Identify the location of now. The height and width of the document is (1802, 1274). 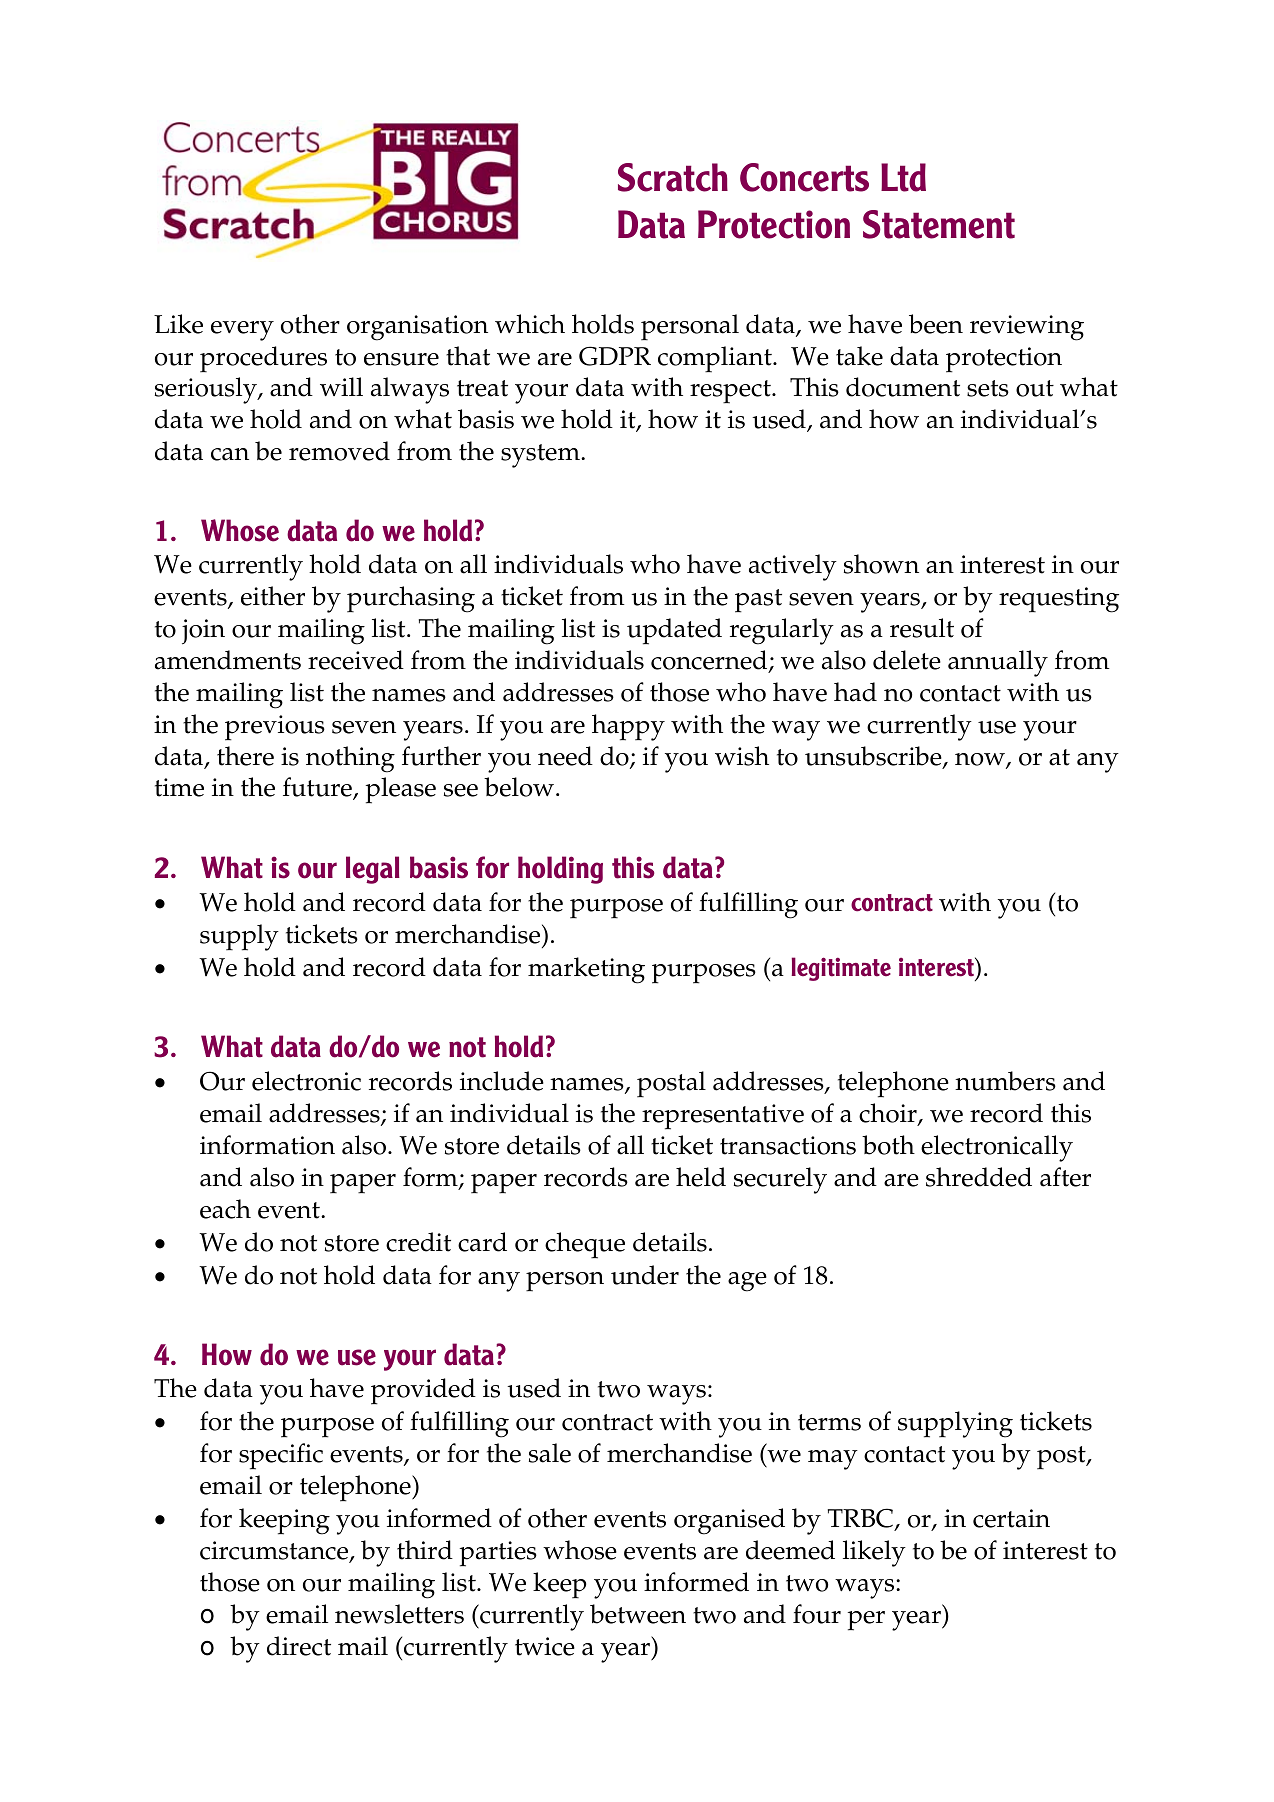
(981, 760).
